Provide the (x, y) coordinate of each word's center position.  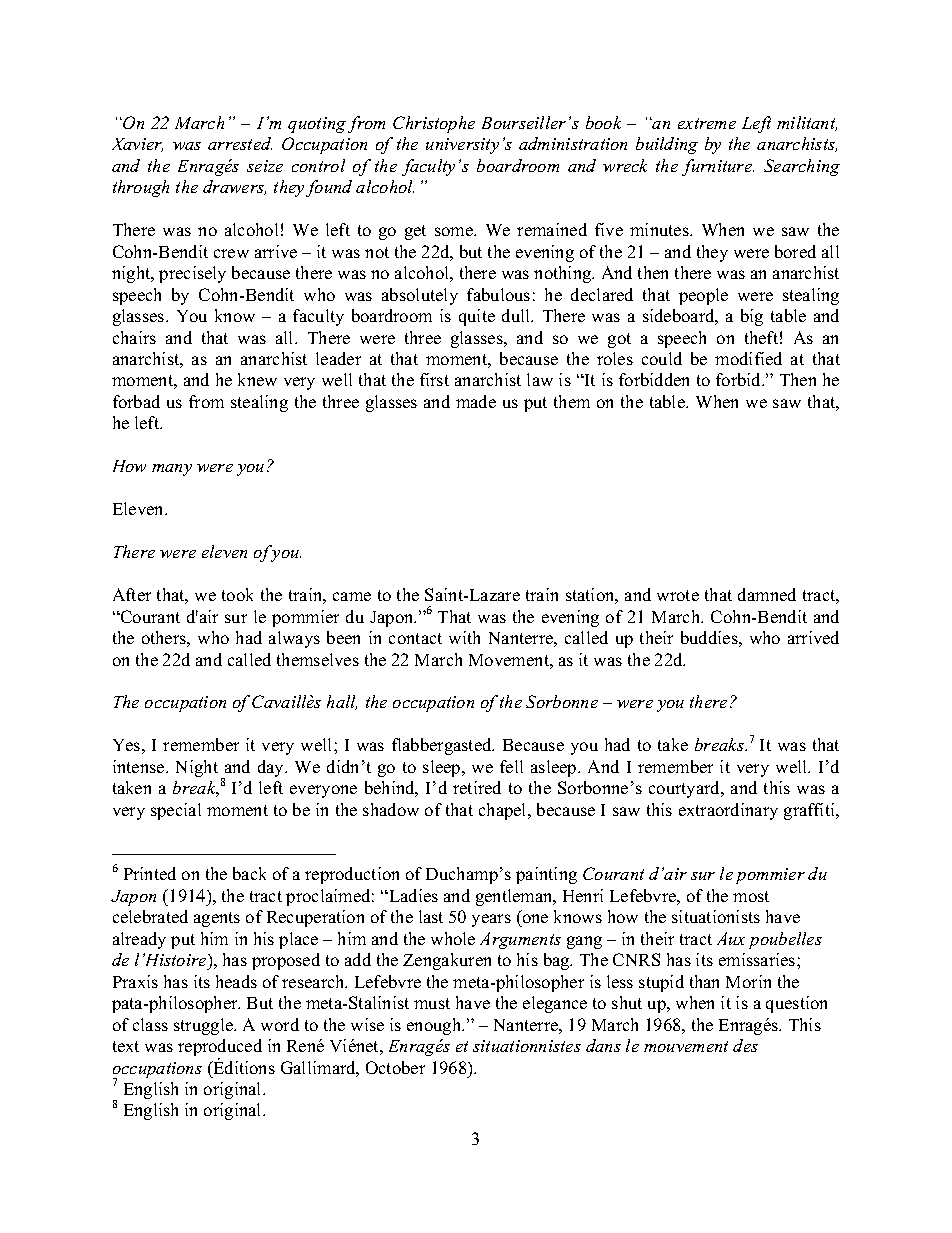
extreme (707, 123)
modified (748, 358)
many (172, 470)
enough (435, 1026)
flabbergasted (443, 746)
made (476, 401)
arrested (240, 143)
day (272, 768)
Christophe (434, 124)
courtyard (686, 789)
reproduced (220, 1049)
